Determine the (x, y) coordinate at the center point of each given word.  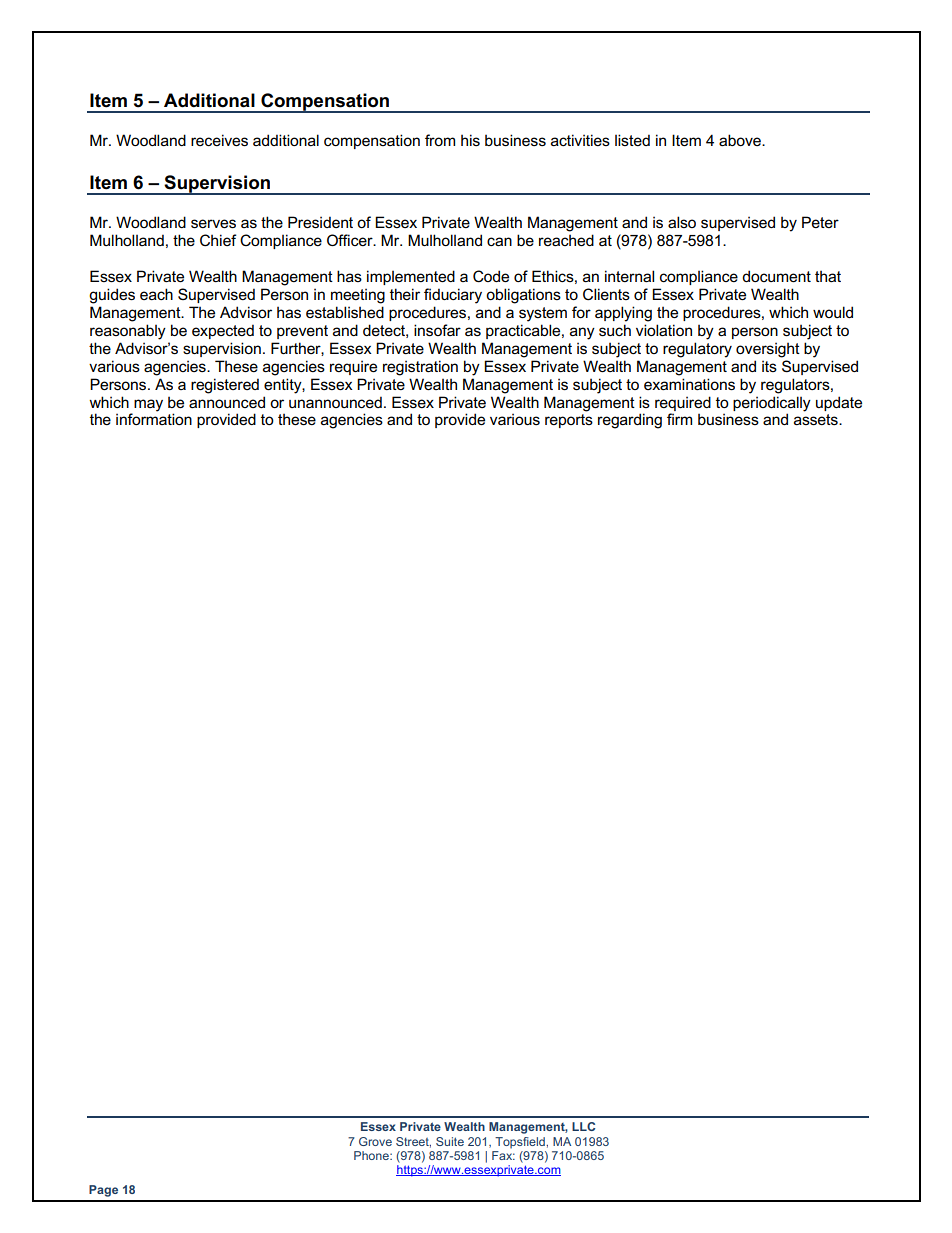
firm (679, 419)
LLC (583, 1126)
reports (569, 421)
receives (219, 140)
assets (817, 420)
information (154, 418)
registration (420, 368)
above (741, 140)
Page (103, 1191)
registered (225, 386)
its (769, 366)
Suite (450, 1141)
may (148, 405)
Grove (375, 1141)
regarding (630, 421)
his (470, 140)
